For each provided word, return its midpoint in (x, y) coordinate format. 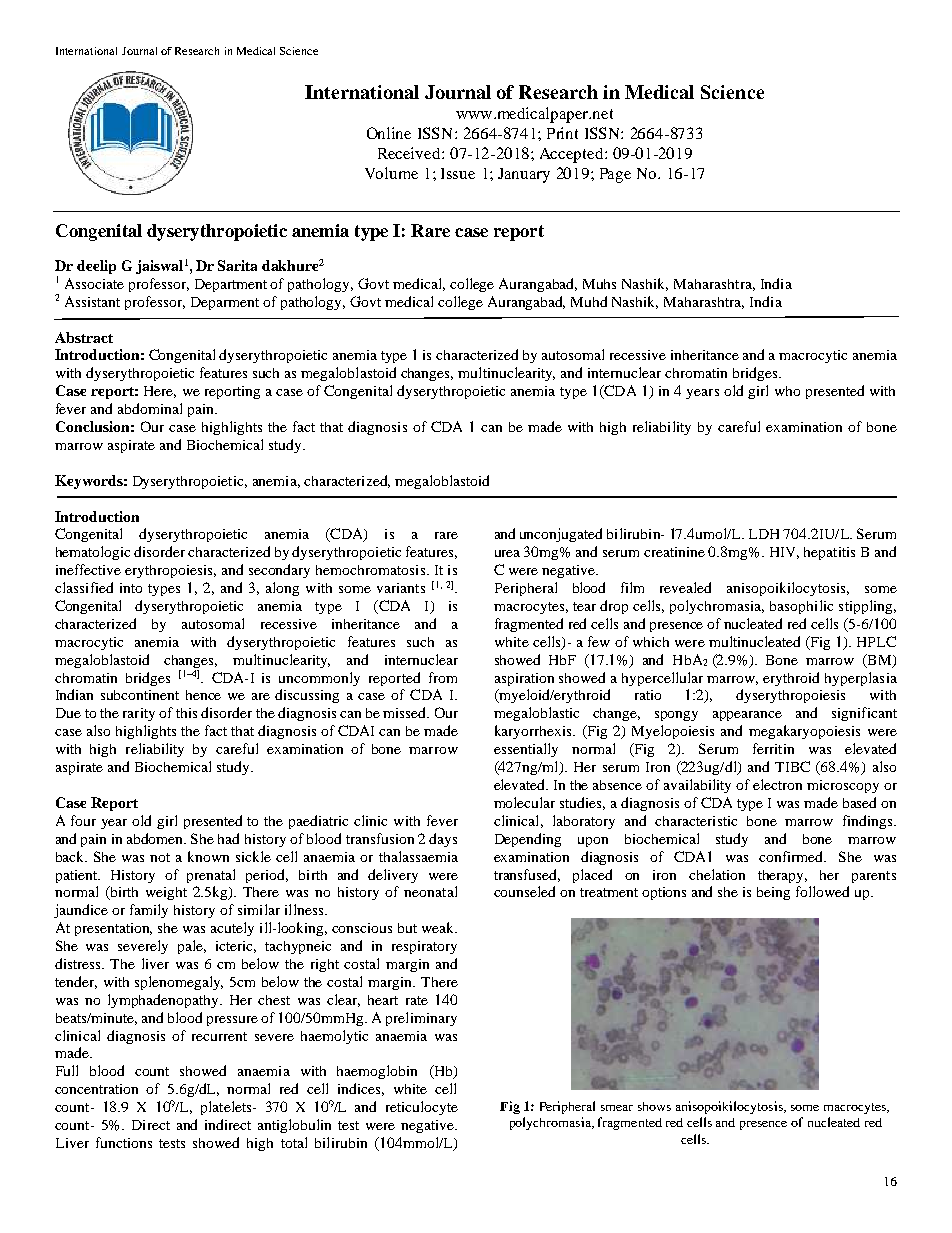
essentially (526, 750)
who (787, 391)
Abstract (84, 337)
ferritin (773, 748)
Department (231, 285)
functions (124, 1142)
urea (507, 553)
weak (439, 927)
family (149, 911)
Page (615, 175)
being (773, 893)
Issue (458, 173)
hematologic (93, 553)
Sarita (237, 265)
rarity (139, 714)
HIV (784, 553)
